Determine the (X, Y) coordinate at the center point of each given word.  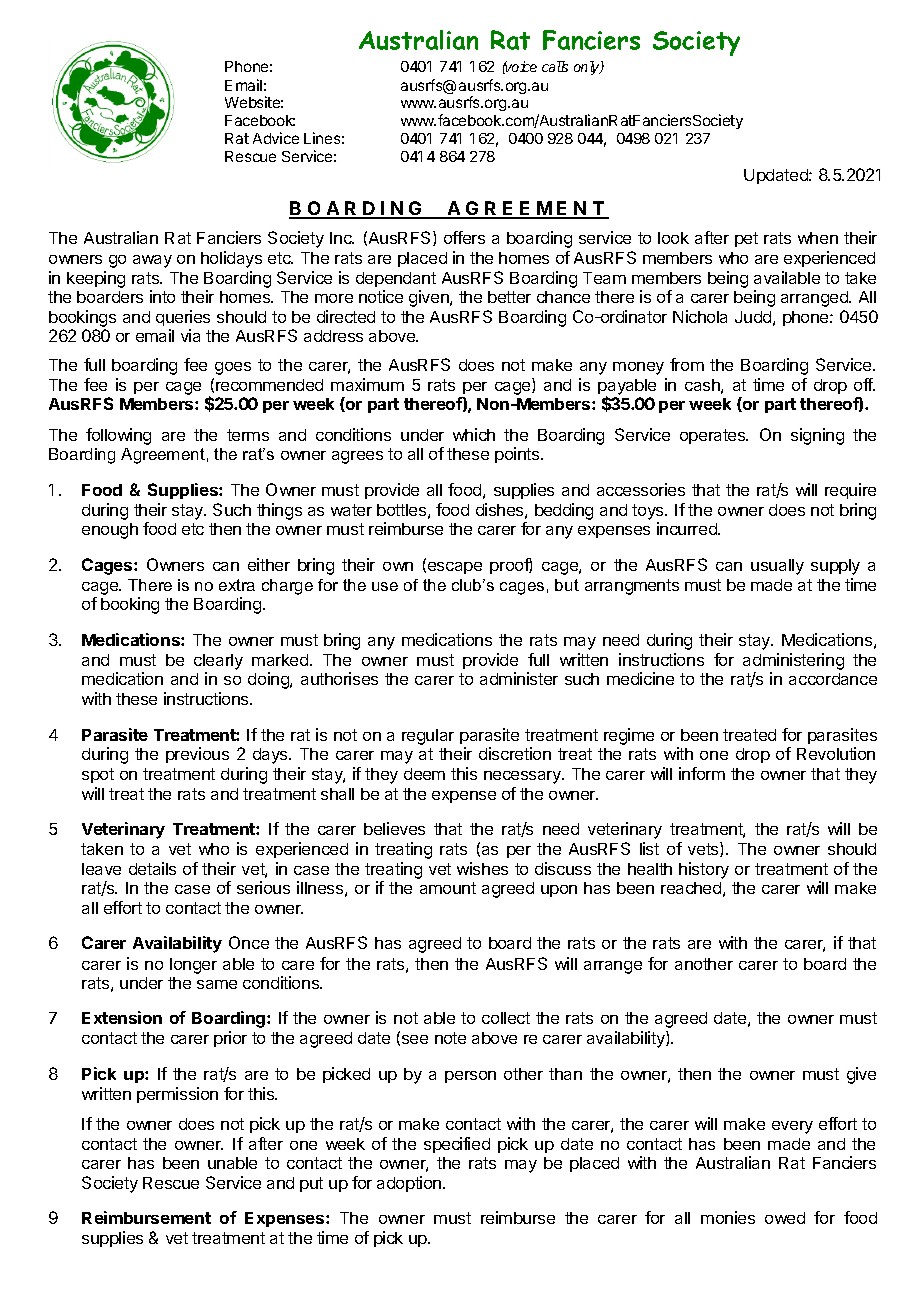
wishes (482, 868)
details (152, 868)
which (474, 434)
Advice (276, 138)
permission (177, 1095)
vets (704, 849)
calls (555, 66)
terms (248, 435)
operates (714, 436)
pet (746, 239)
